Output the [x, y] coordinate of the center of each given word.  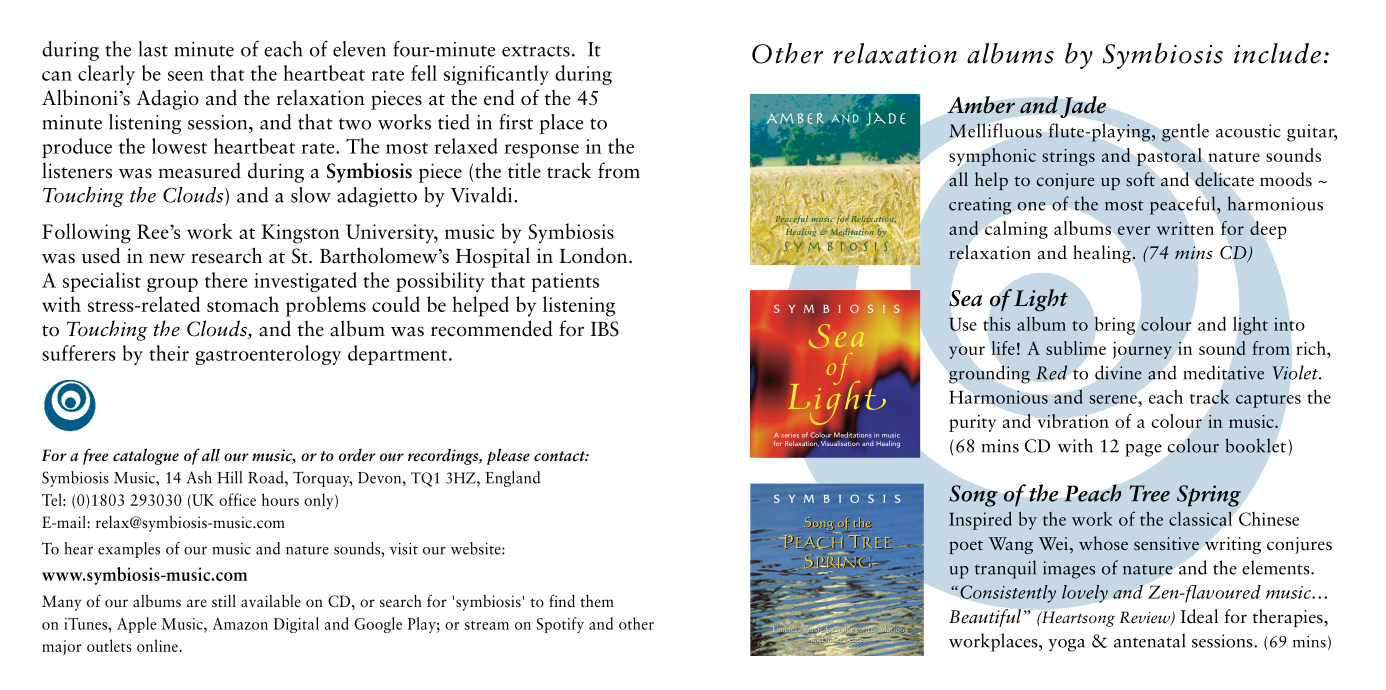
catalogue [146, 456]
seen [186, 76]
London [595, 255]
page [1143, 450]
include [1277, 53]
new [167, 259]
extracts [536, 51]
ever [1134, 230]
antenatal [1149, 640]
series [790, 436]
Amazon [240, 624]
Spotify [560, 625]
